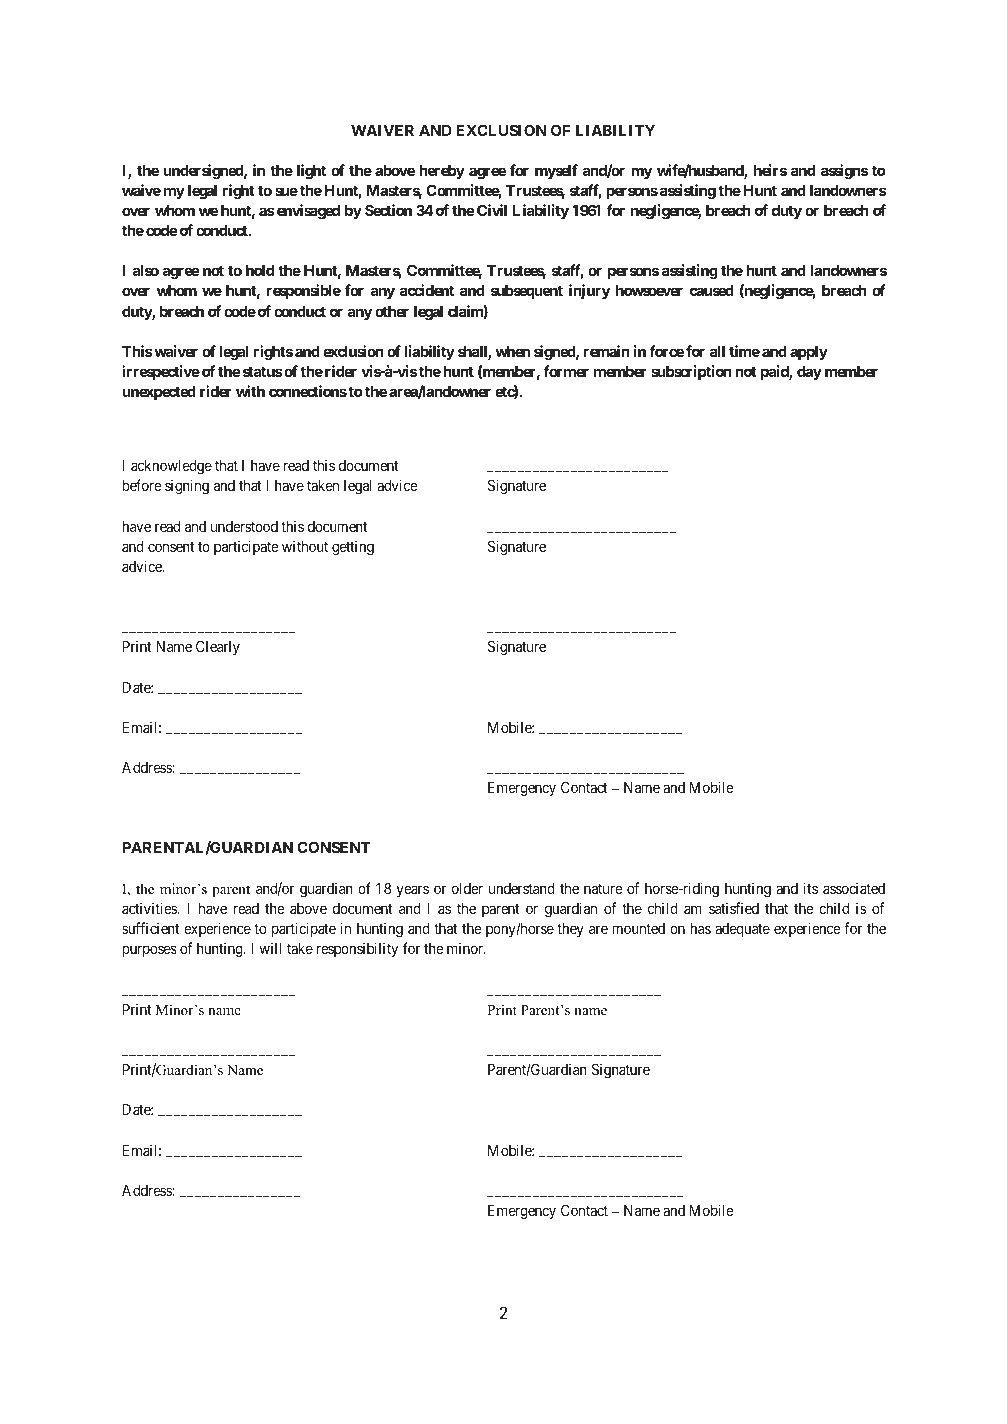 The image size is (1007, 1424). What do you see at coordinates (307, 212) in the page?
I see `envisaged` at bounding box center [307, 212].
